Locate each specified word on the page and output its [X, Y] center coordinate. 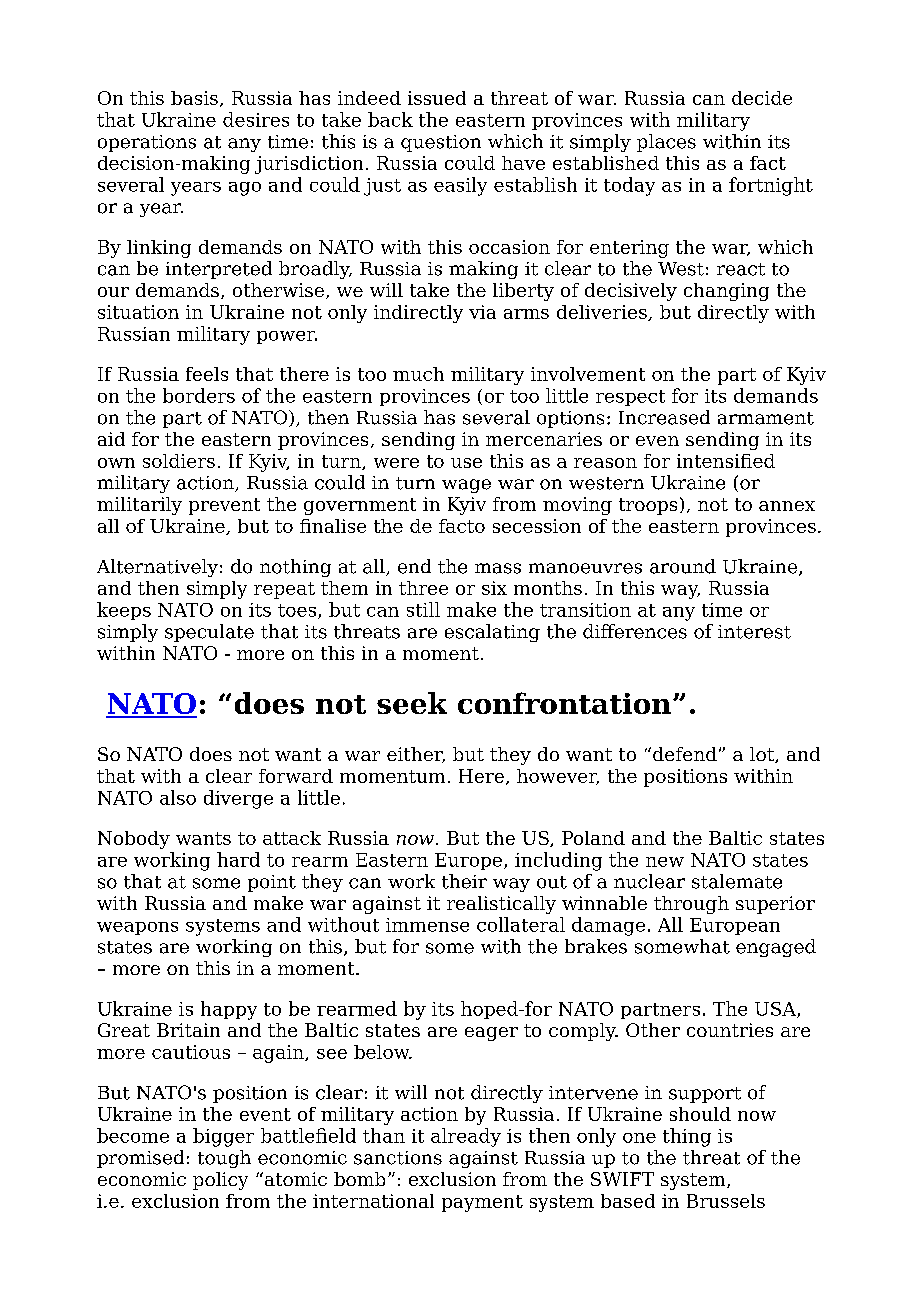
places [666, 143]
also [178, 797]
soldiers [179, 461]
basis [194, 98]
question [441, 143]
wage [466, 486]
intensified [726, 461]
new [665, 862]
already [466, 1137]
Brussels [726, 1201]
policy [220, 1181]
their [464, 881]
